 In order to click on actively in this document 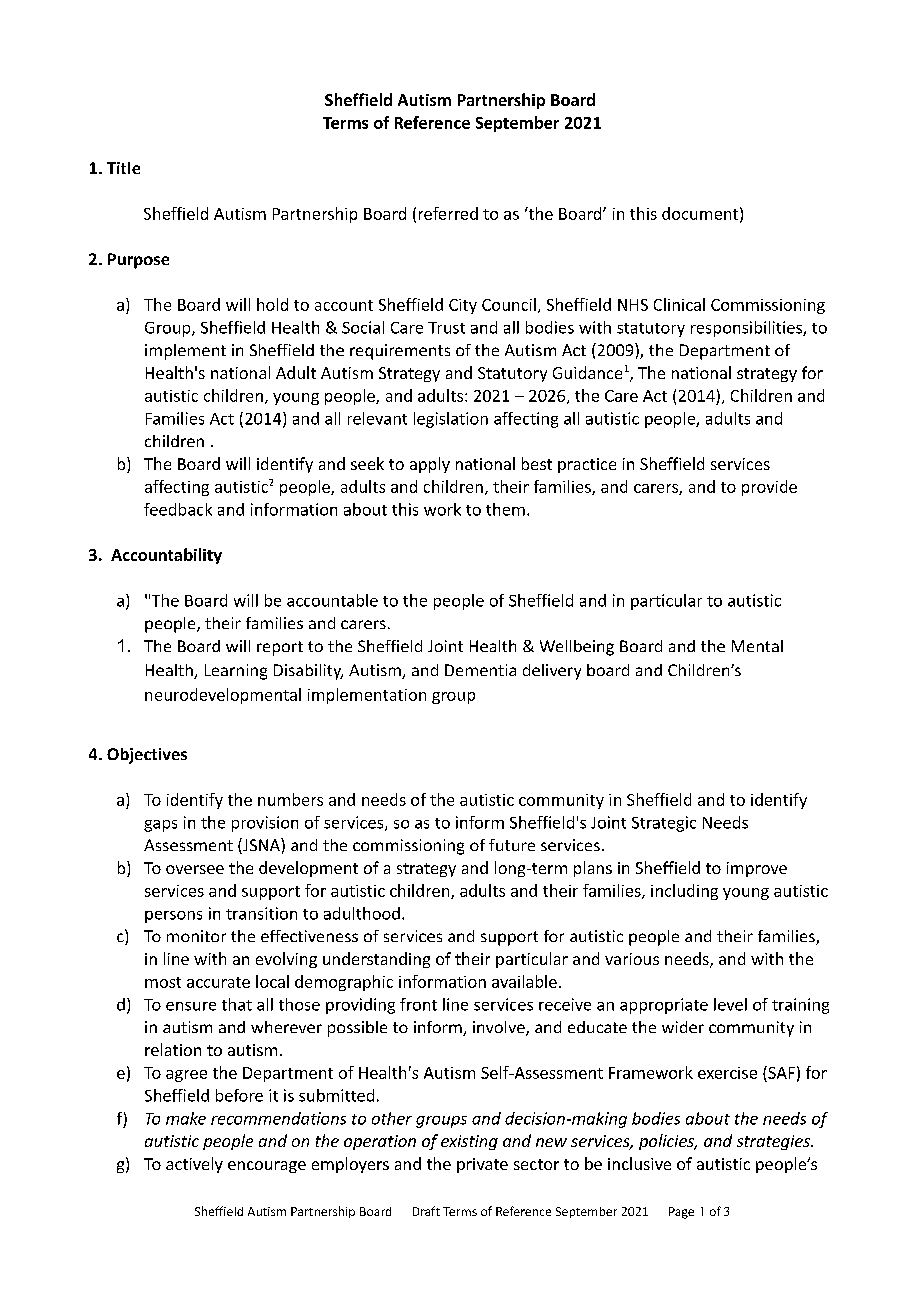, I will do `click(194, 1165)`.
